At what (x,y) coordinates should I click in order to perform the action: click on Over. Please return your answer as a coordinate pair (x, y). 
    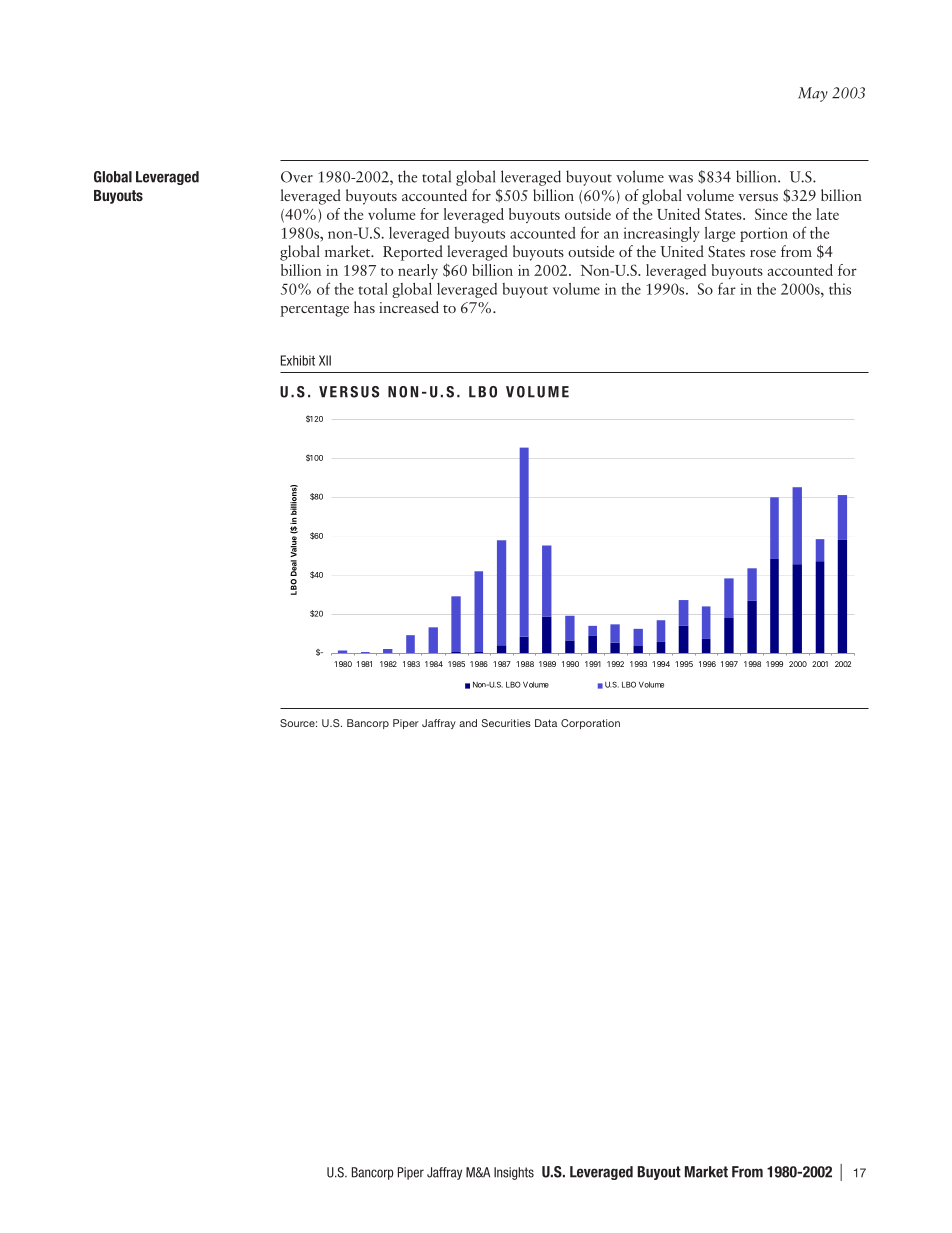
    Looking at the image, I should click on (297, 177).
